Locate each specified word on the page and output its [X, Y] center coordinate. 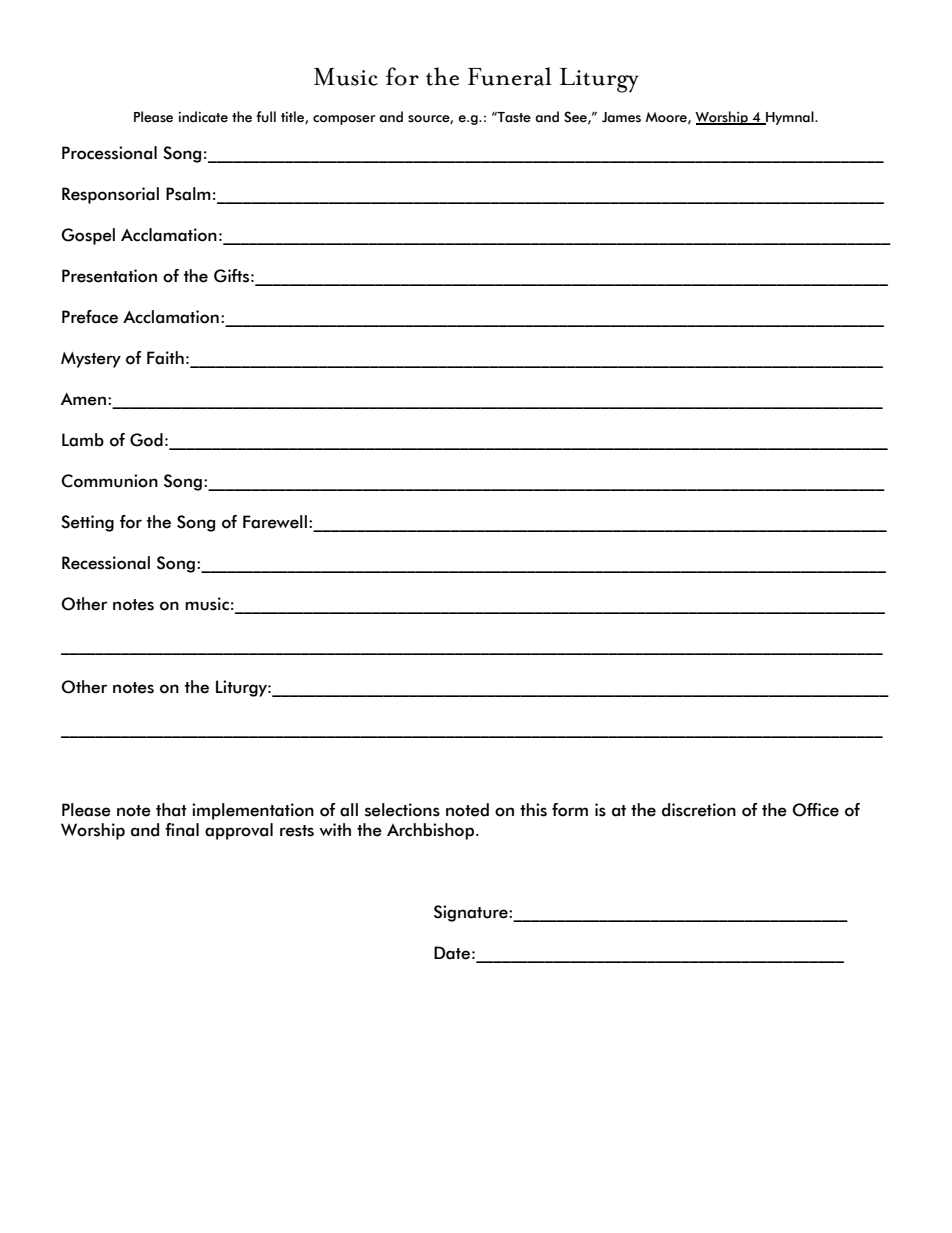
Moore [667, 118]
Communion [109, 481]
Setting [87, 523]
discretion [699, 810]
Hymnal [790, 118]
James [621, 117]
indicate [203, 117]
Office [815, 810]
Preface [90, 317]
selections [402, 810]
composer [344, 120]
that [171, 810]
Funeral [510, 76]
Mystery [91, 360]
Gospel [88, 236]
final [182, 830]
